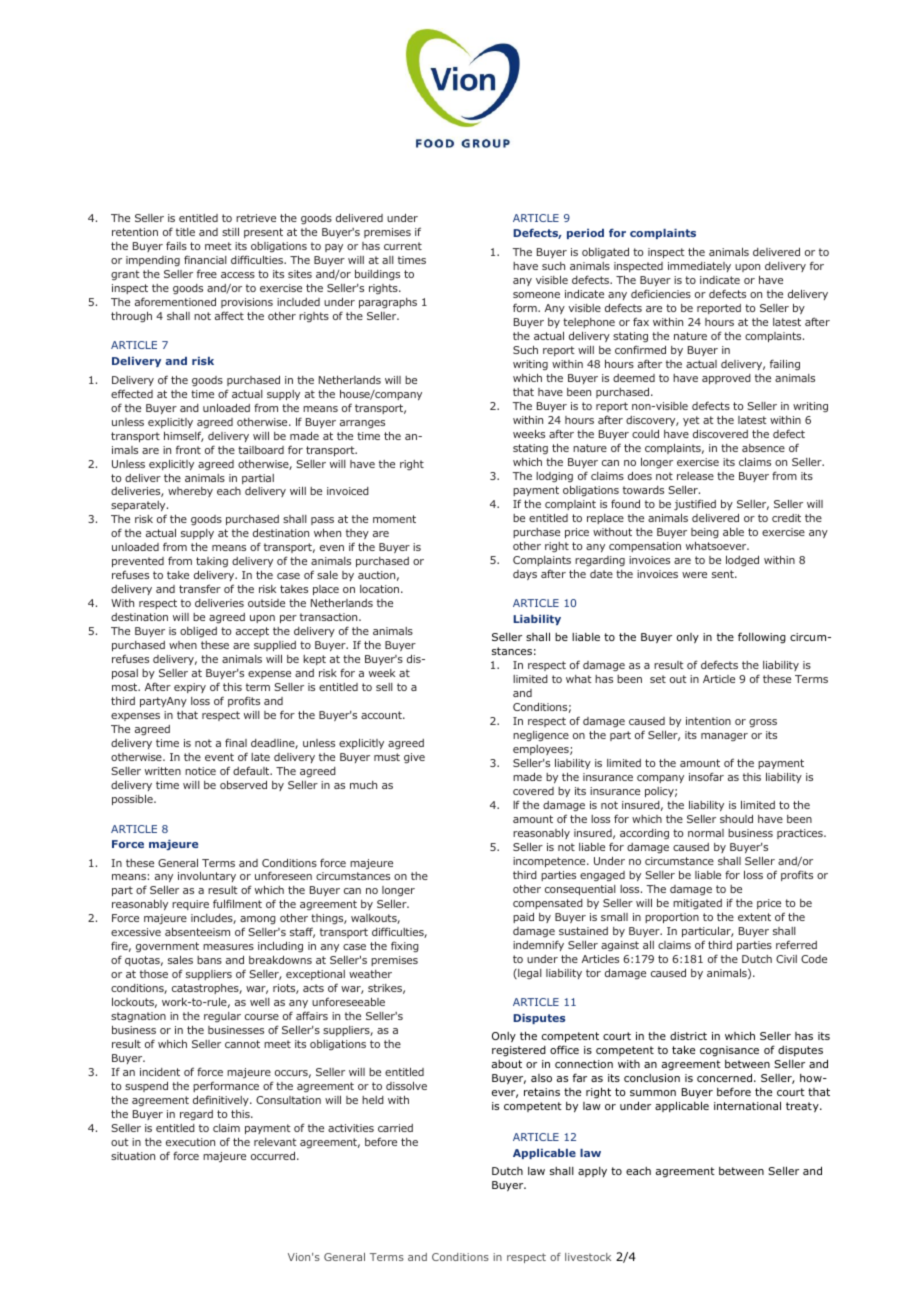 The image size is (924, 1308). I want to click on current, so click(403, 246).
